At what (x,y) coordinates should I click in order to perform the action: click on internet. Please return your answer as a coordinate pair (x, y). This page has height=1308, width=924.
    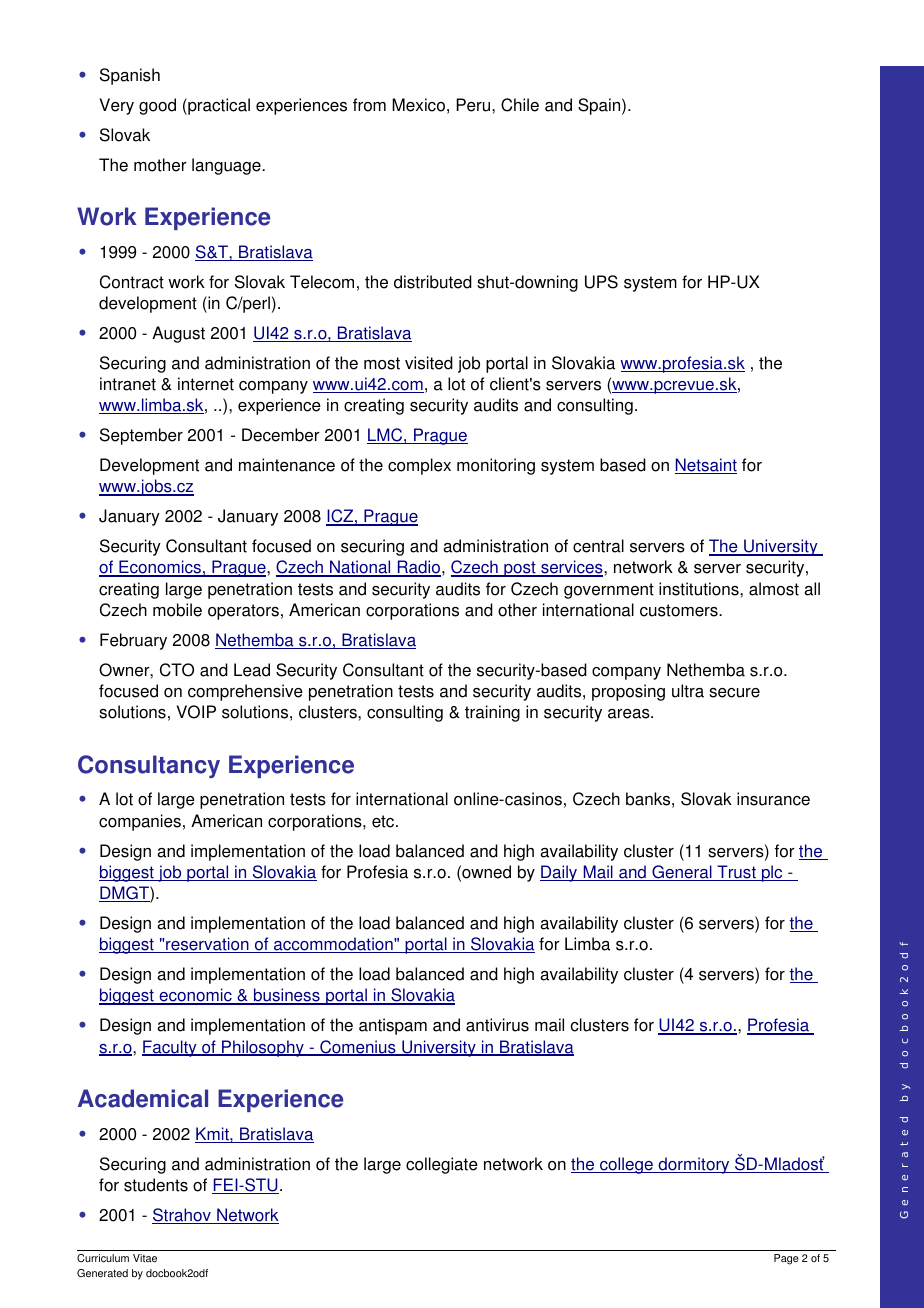
    Looking at the image, I should click on (206, 384).
